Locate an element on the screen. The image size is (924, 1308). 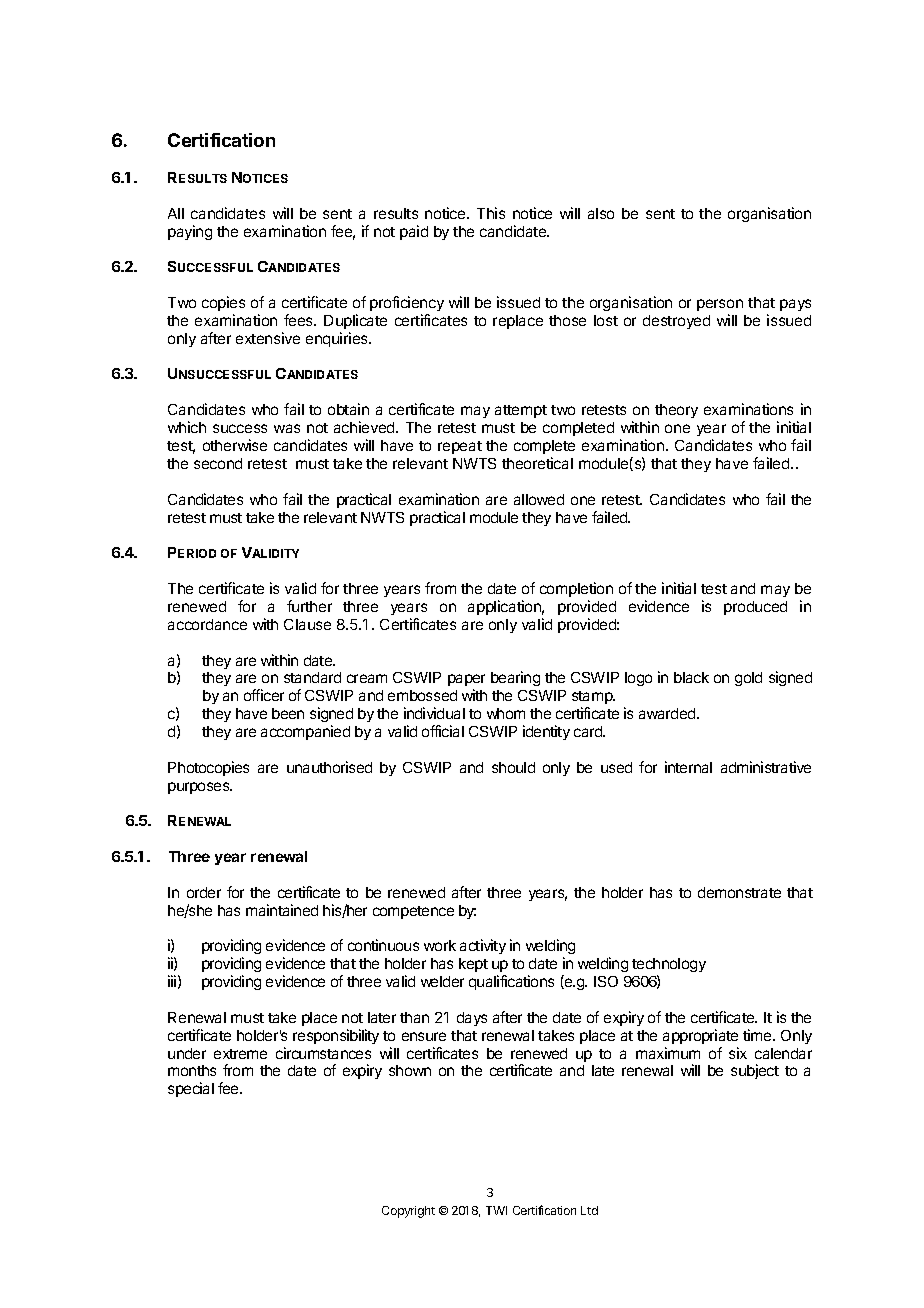
paying is located at coordinates (190, 232).
